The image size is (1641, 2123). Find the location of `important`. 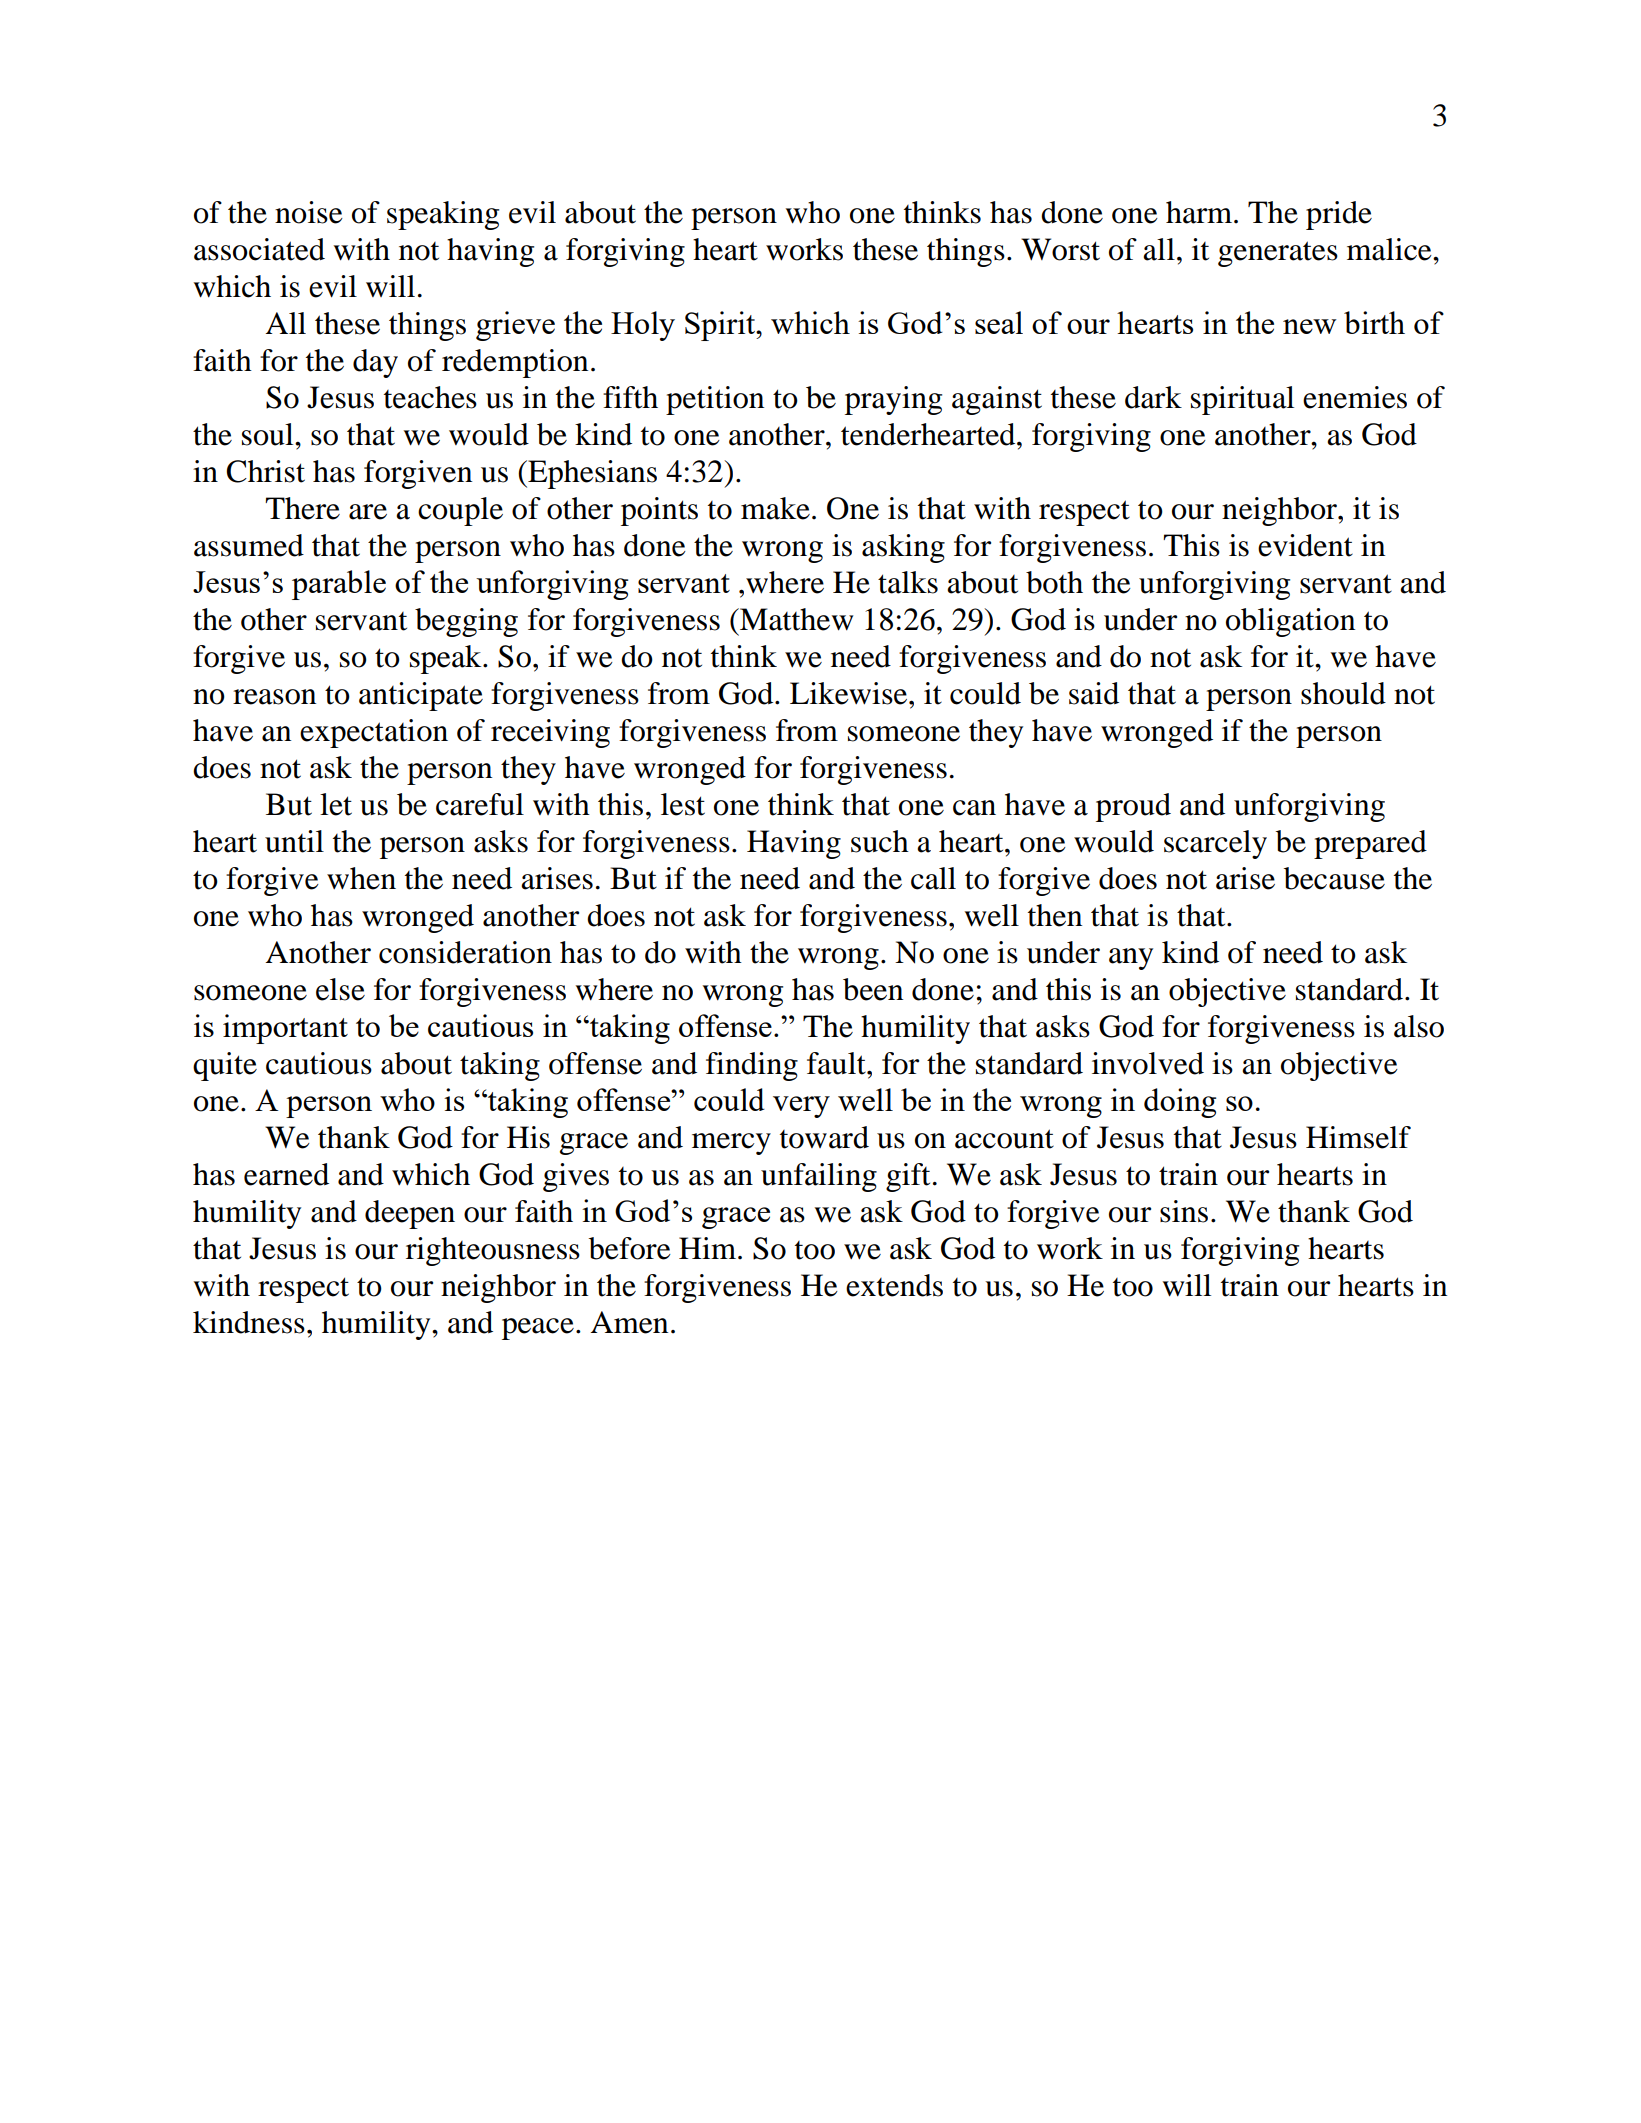

important is located at coordinates (285, 1029).
